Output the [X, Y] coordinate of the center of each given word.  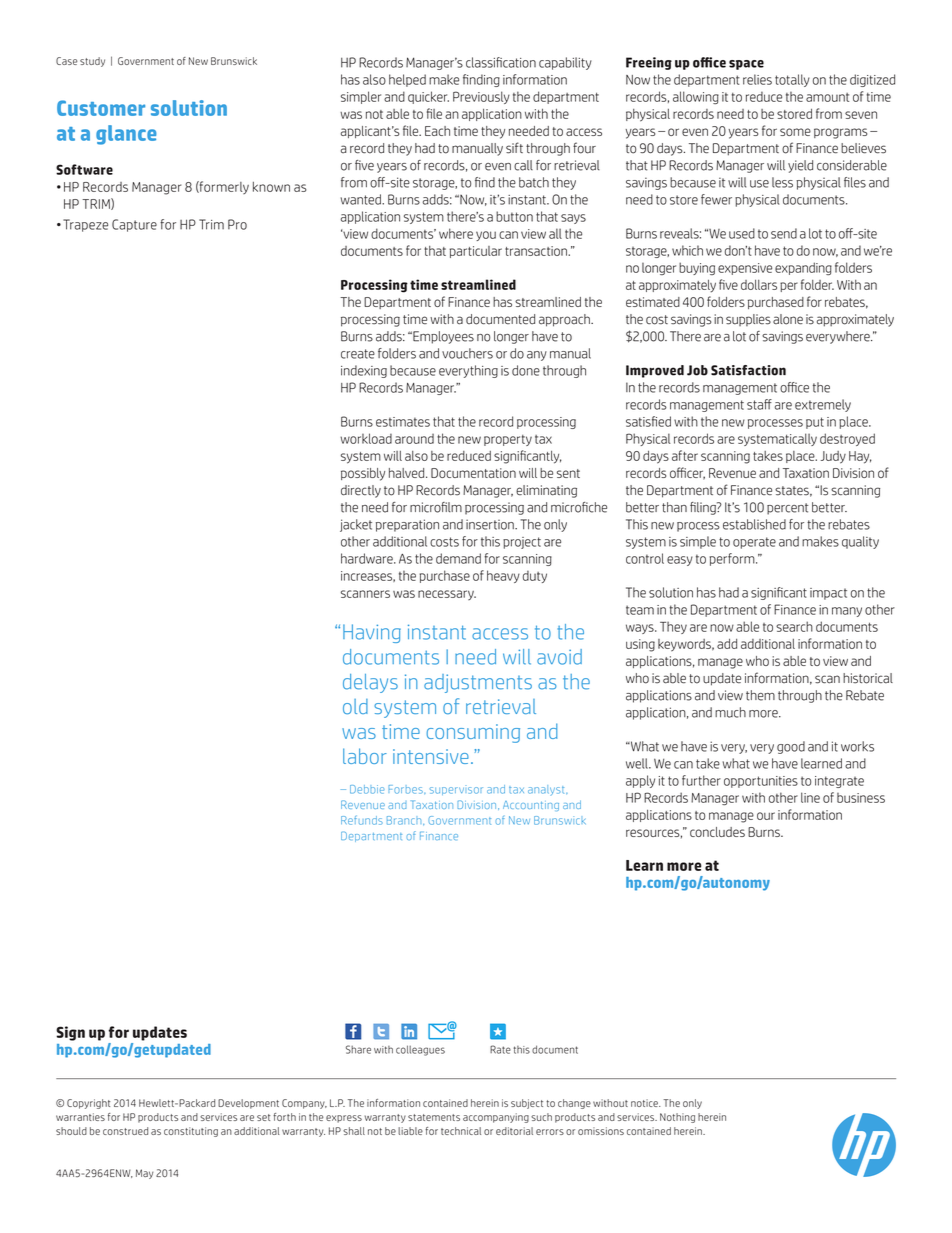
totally [792, 80]
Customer [101, 108]
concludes [717, 832]
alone [788, 319]
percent [787, 509]
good [791, 747]
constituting [191, 1132]
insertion [491, 524]
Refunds [362, 820]
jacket [356, 525]
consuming [473, 733]
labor [365, 756]
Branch [405, 821]
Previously [481, 97]
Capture [134, 225]
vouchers [467, 353]
